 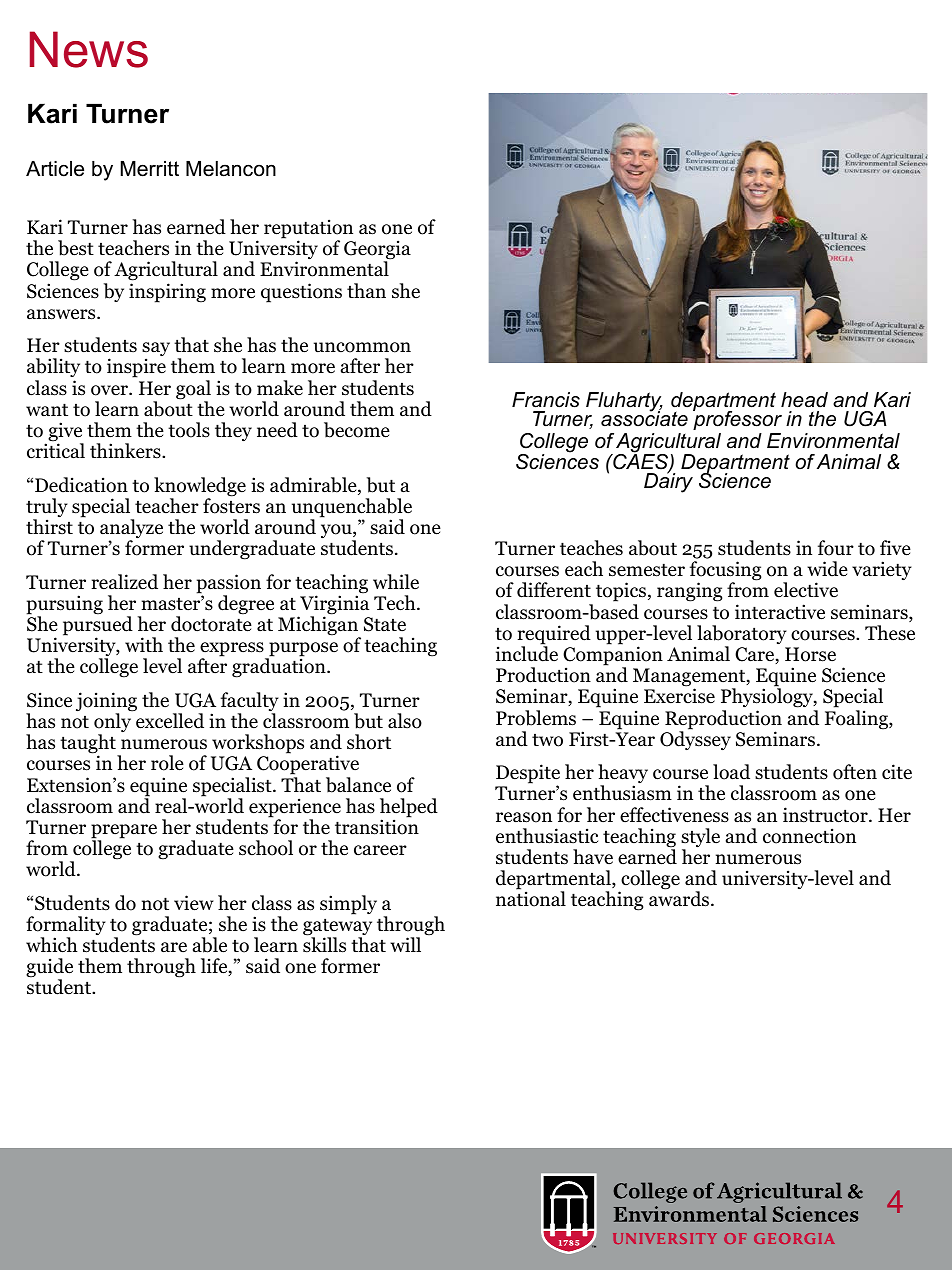 What do you see at coordinates (680, 899) in the document?
I see `awards` at bounding box center [680, 899].
